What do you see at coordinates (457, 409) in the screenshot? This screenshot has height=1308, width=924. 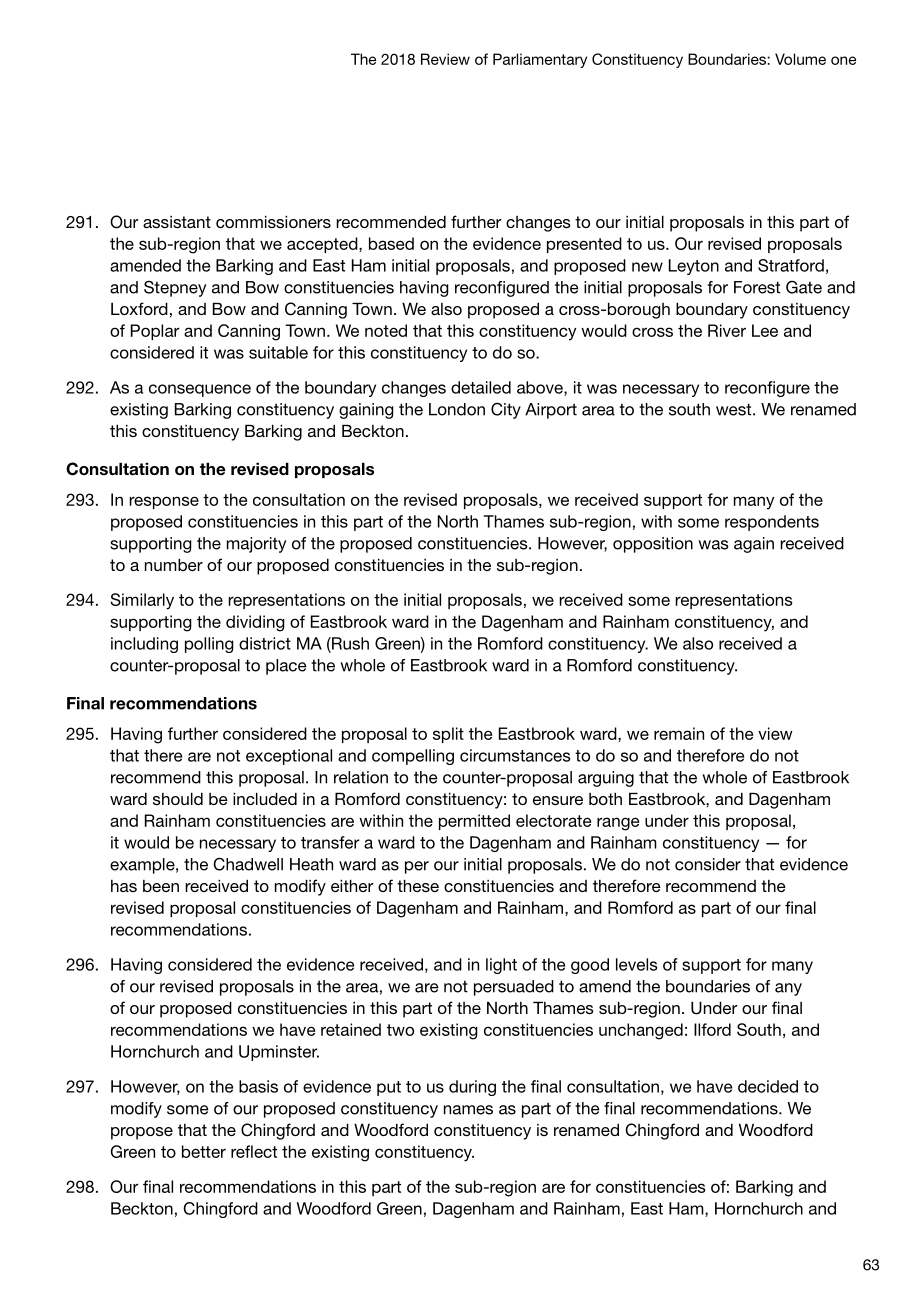 I see `London` at bounding box center [457, 409].
